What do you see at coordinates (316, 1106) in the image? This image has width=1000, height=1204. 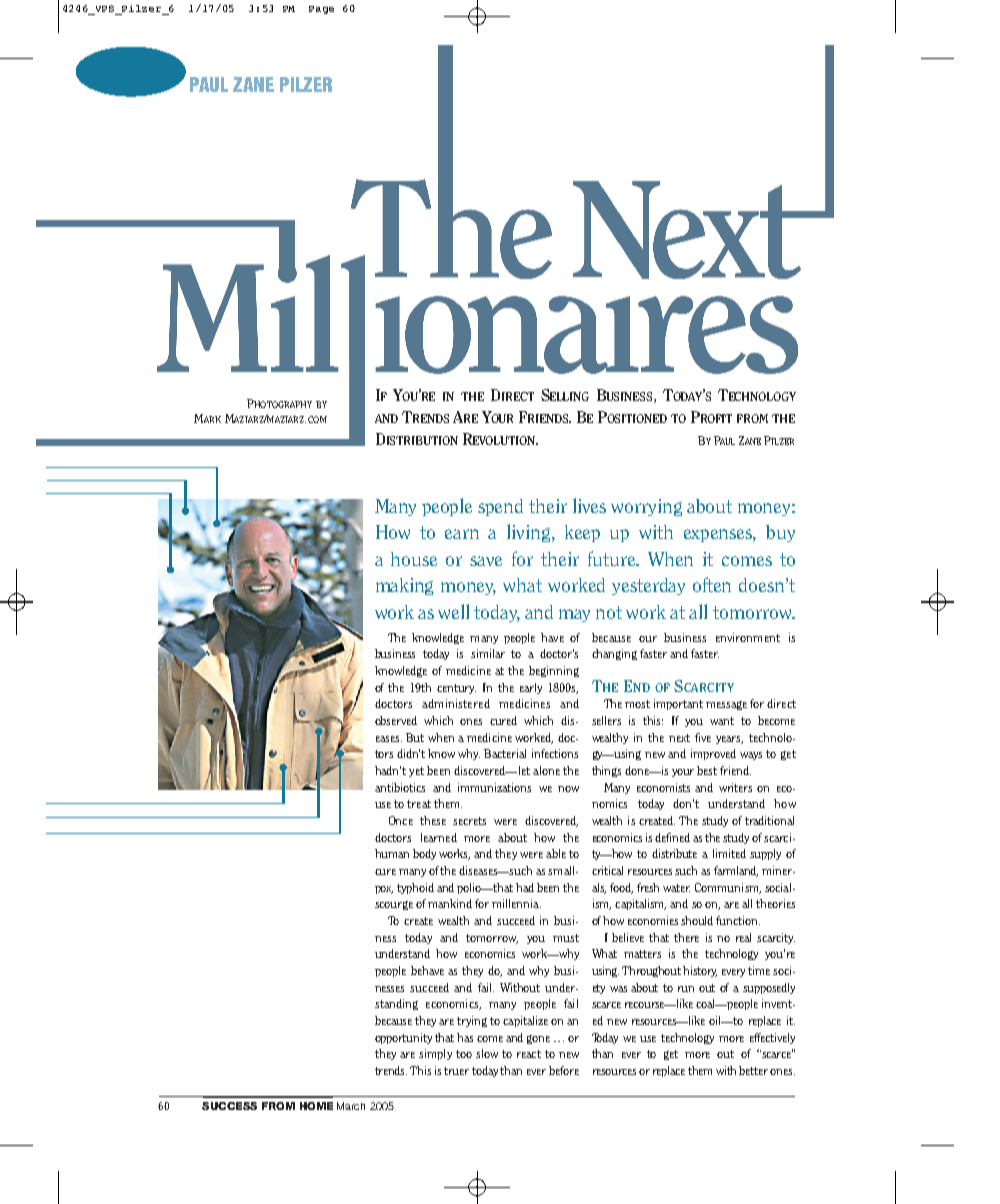 I see `HOME` at bounding box center [316, 1106].
